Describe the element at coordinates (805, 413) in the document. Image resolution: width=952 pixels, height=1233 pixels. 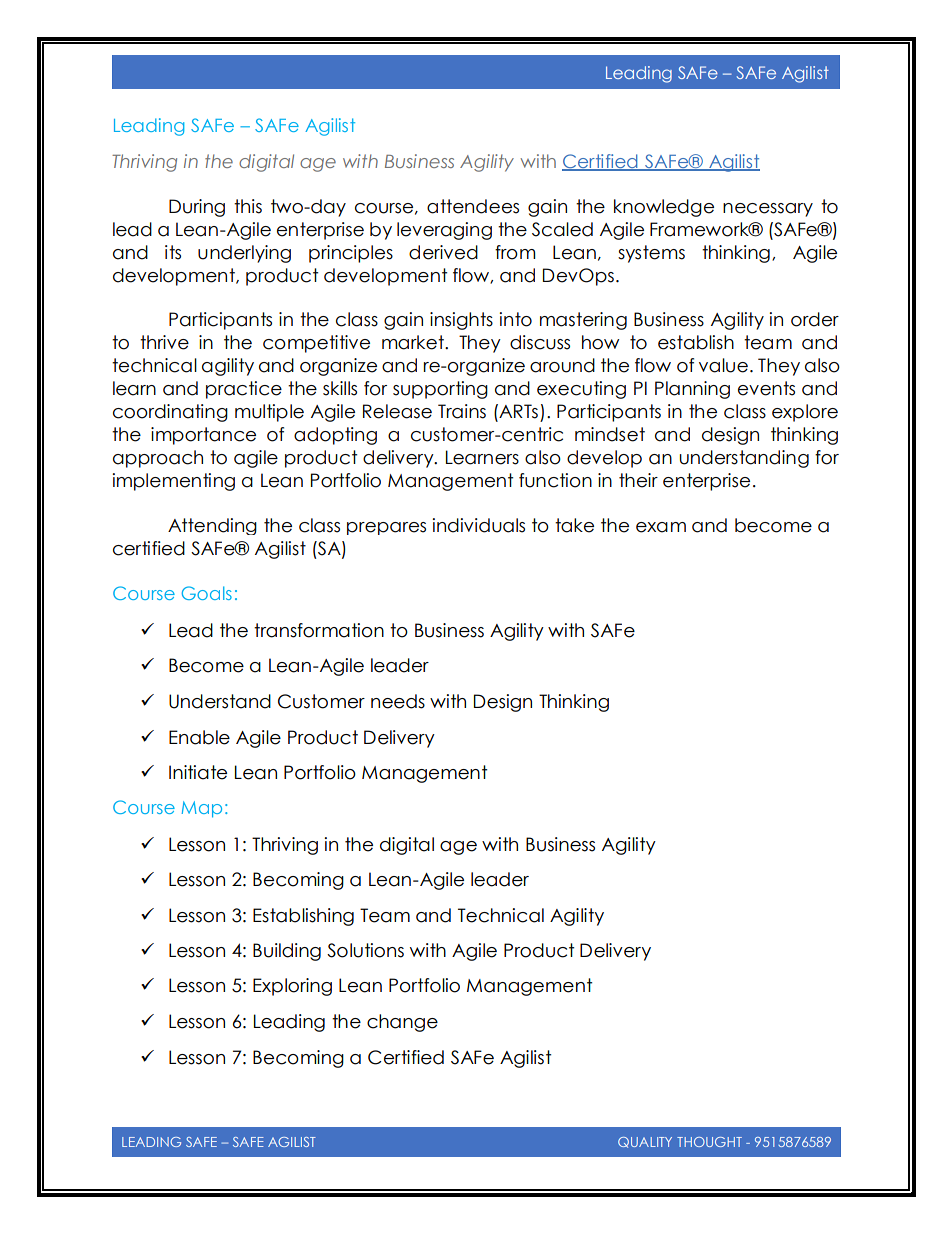
I see `explore` at that location.
